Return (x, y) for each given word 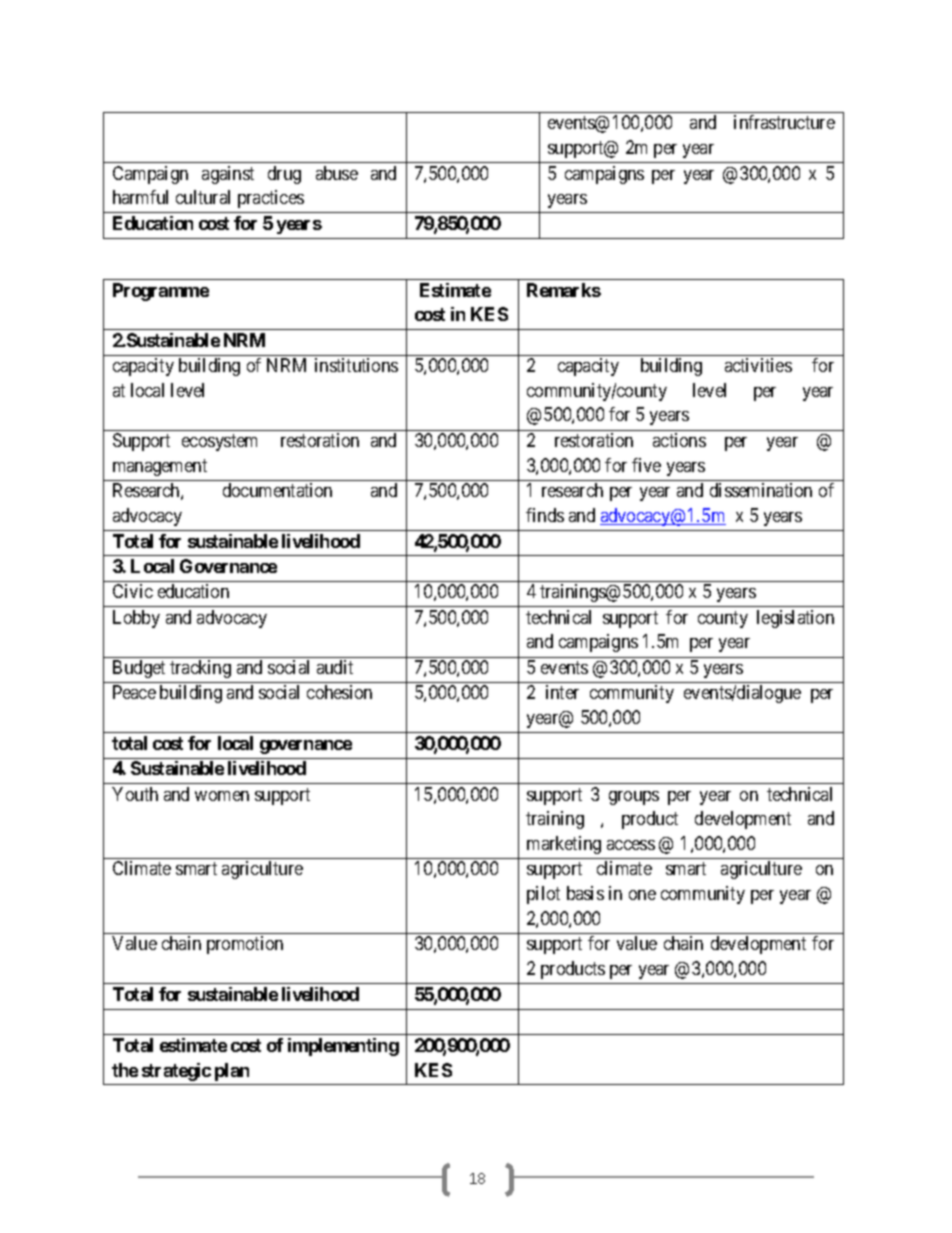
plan (232, 1072)
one (642, 895)
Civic (133, 591)
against (228, 175)
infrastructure (784, 122)
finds (545, 515)
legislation (795, 619)
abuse (337, 173)
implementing (343, 1047)
